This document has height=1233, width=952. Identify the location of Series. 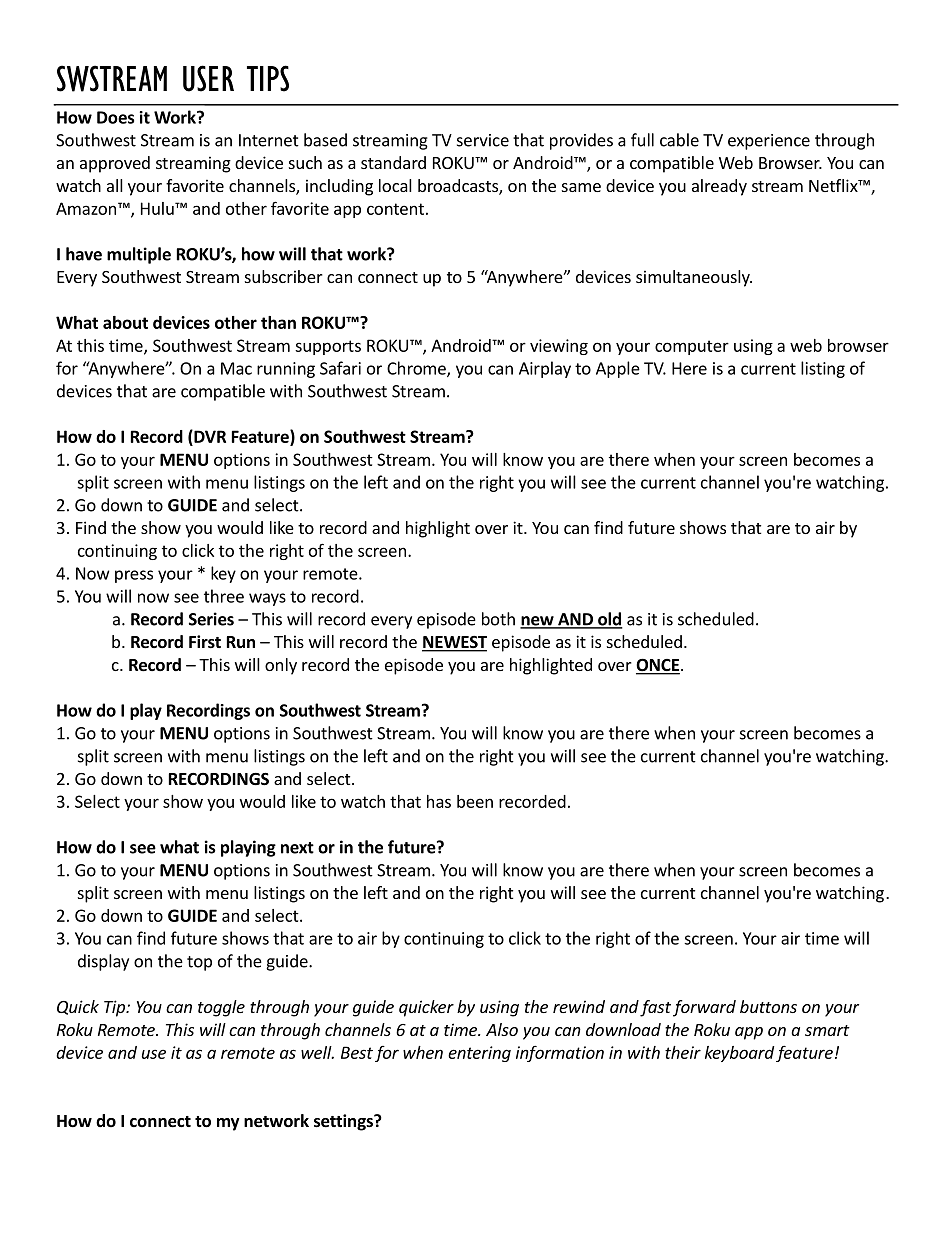
(211, 619).
